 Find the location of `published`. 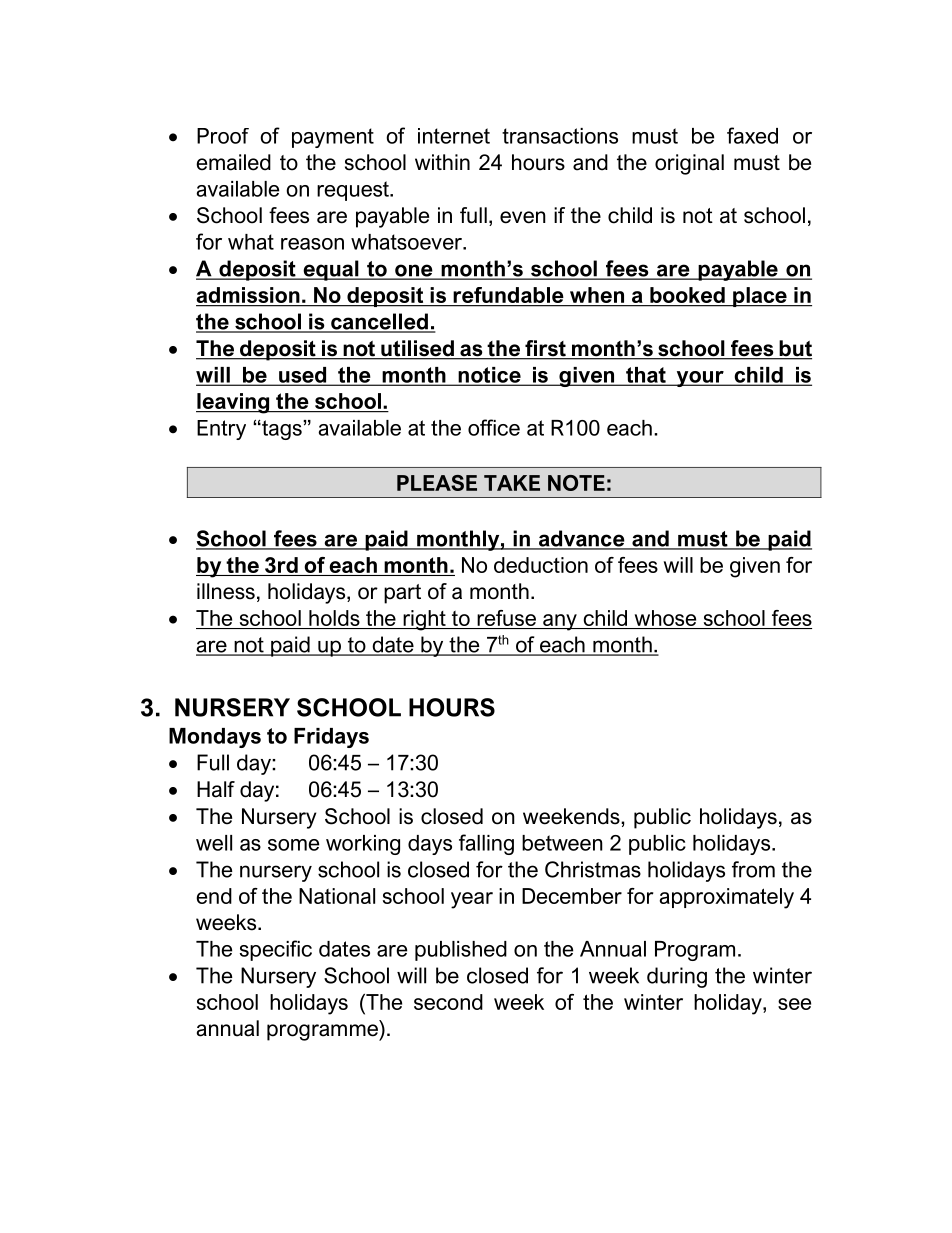

published is located at coordinates (461, 951).
